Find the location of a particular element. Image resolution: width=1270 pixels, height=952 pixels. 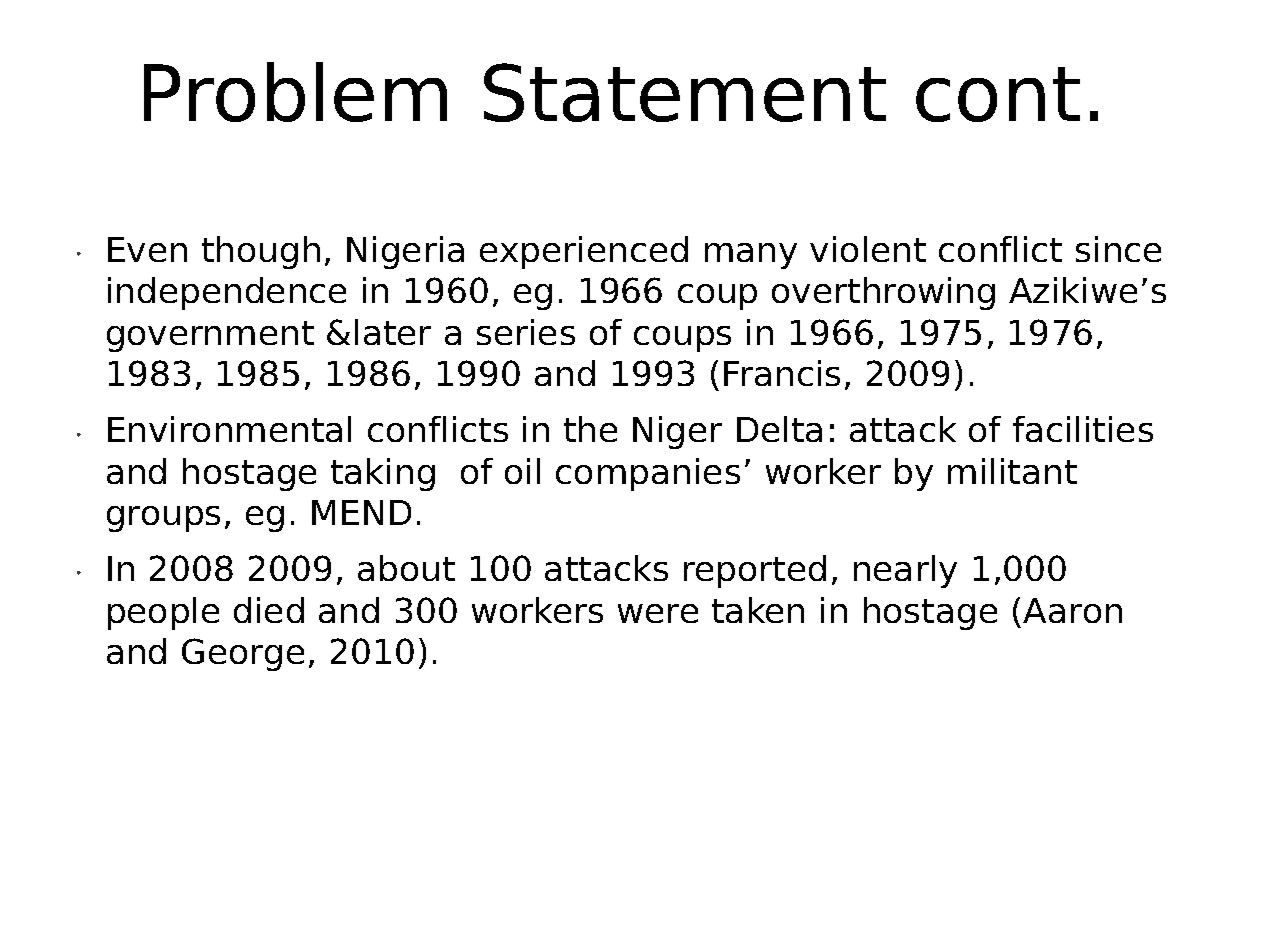

independence is located at coordinates (227, 293).
